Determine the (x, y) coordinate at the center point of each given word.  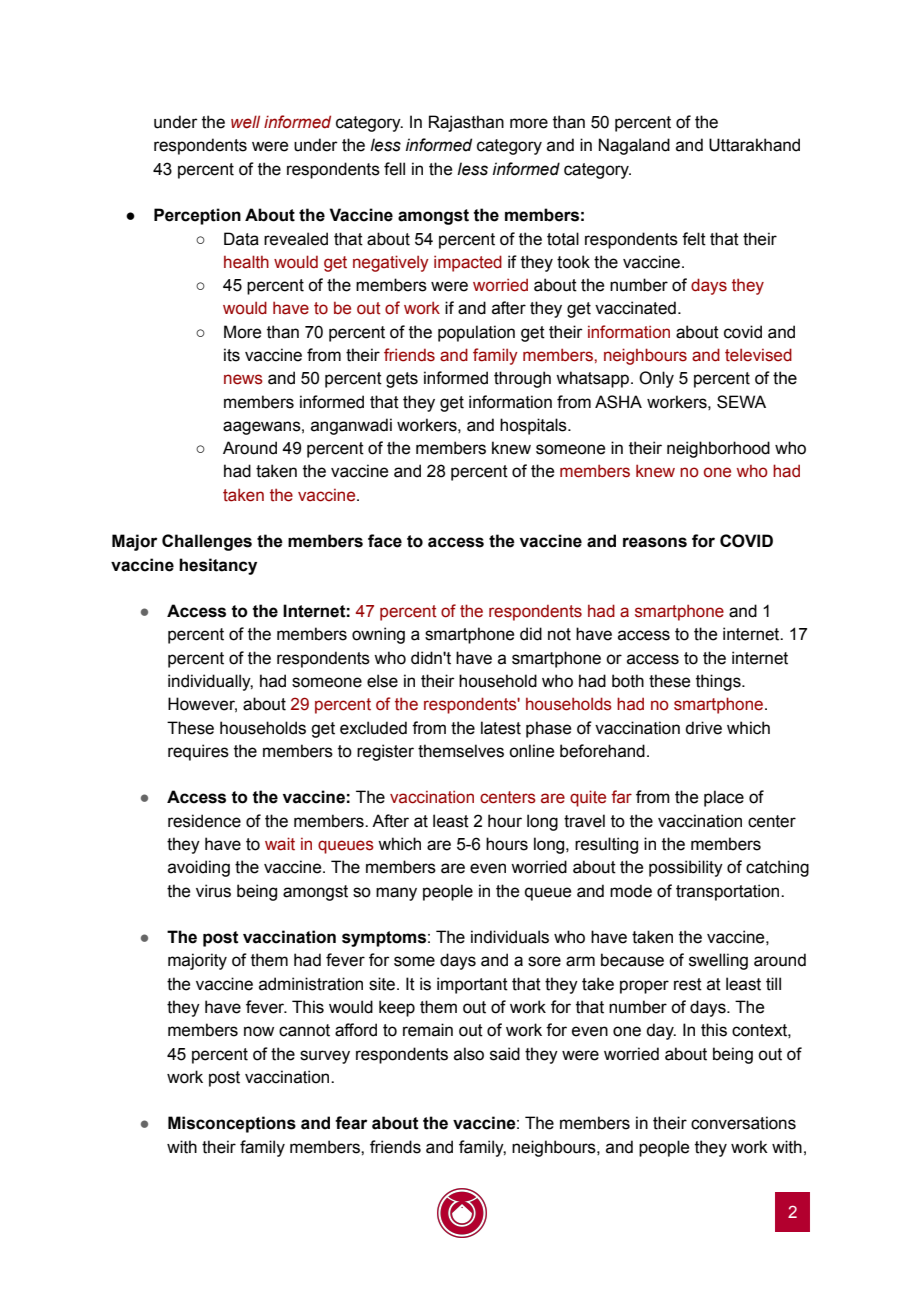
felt (694, 239)
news (243, 379)
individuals (510, 937)
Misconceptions (232, 1124)
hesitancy (218, 566)
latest (501, 728)
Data (241, 239)
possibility (686, 868)
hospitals (534, 426)
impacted (468, 263)
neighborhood (718, 449)
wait (280, 844)
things (719, 682)
